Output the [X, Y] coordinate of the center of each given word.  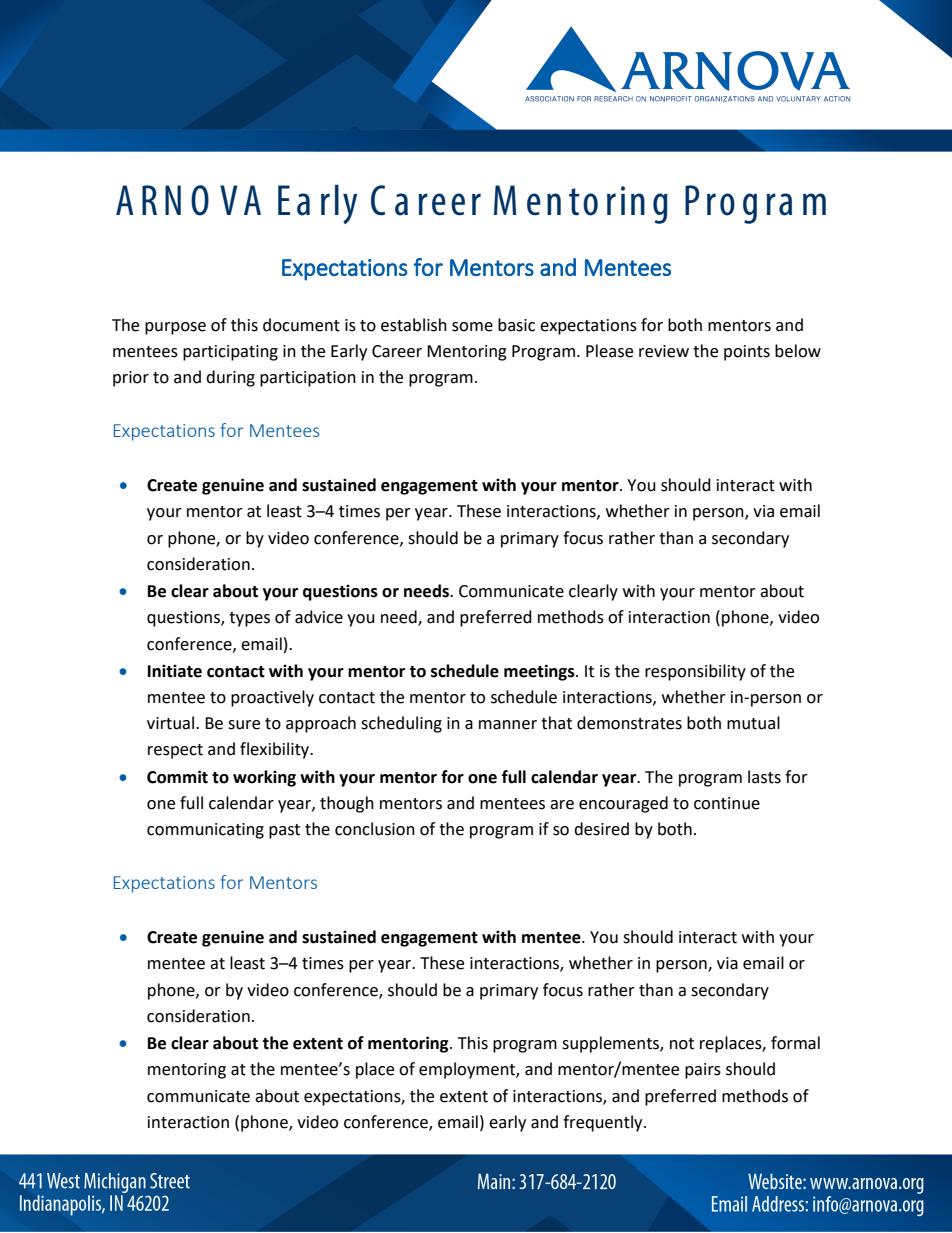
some [472, 327]
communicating [205, 831]
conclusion [375, 829]
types [249, 619]
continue [727, 803]
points [747, 353]
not [682, 1044]
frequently [604, 1123]
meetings [540, 672]
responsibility [695, 672]
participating [230, 353]
